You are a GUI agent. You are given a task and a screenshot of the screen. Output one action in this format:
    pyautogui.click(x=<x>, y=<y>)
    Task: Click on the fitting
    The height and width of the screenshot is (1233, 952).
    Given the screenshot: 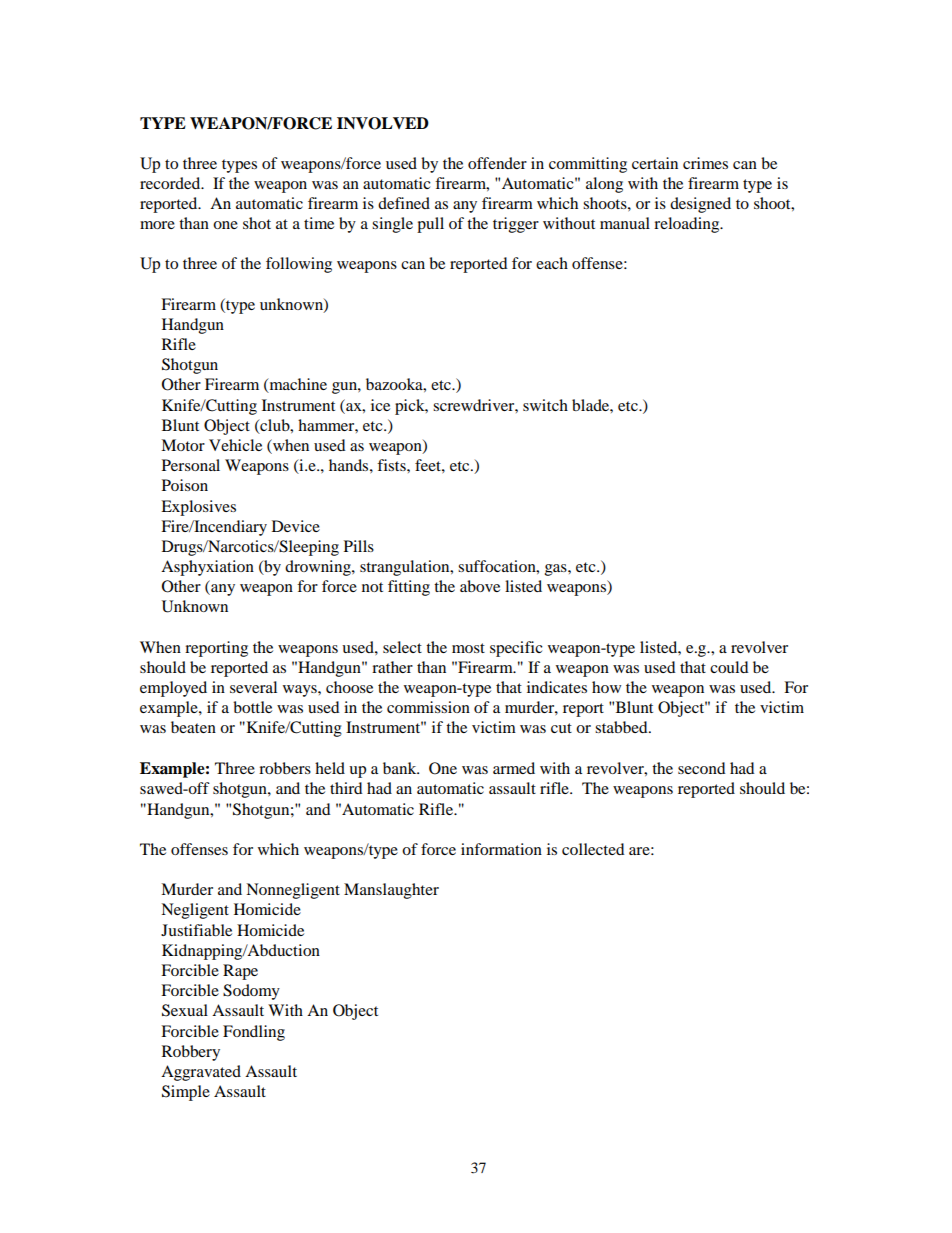 What is the action you would take?
    pyautogui.click(x=409, y=588)
